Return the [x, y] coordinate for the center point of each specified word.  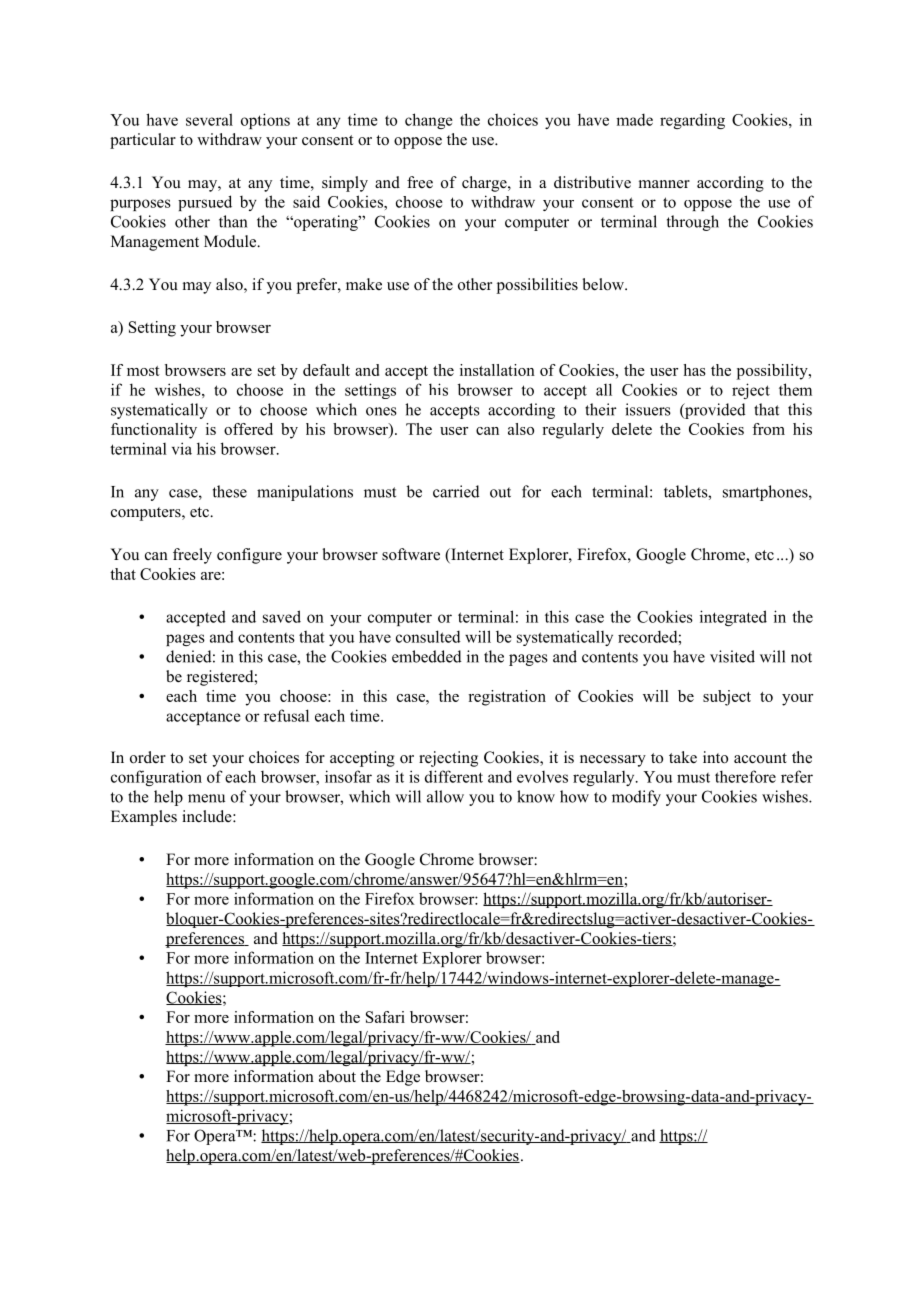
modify [636, 798]
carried [456, 491]
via [182, 448]
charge [485, 184]
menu [206, 798]
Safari [385, 1017]
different [454, 776]
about [337, 1076]
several [209, 119]
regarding [692, 121]
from [768, 429]
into [715, 757]
